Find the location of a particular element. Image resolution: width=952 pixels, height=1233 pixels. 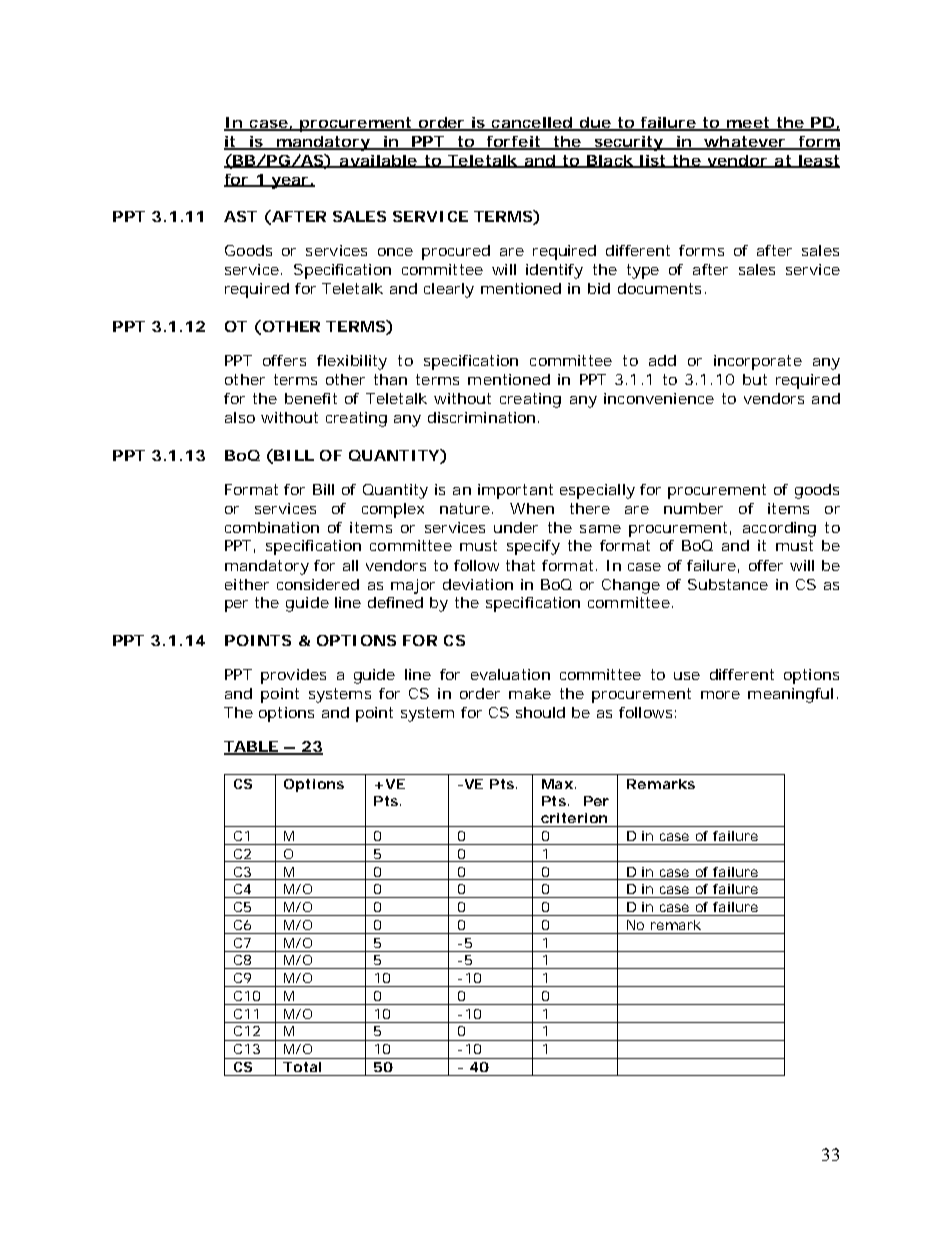

forfeit is located at coordinates (513, 142).
